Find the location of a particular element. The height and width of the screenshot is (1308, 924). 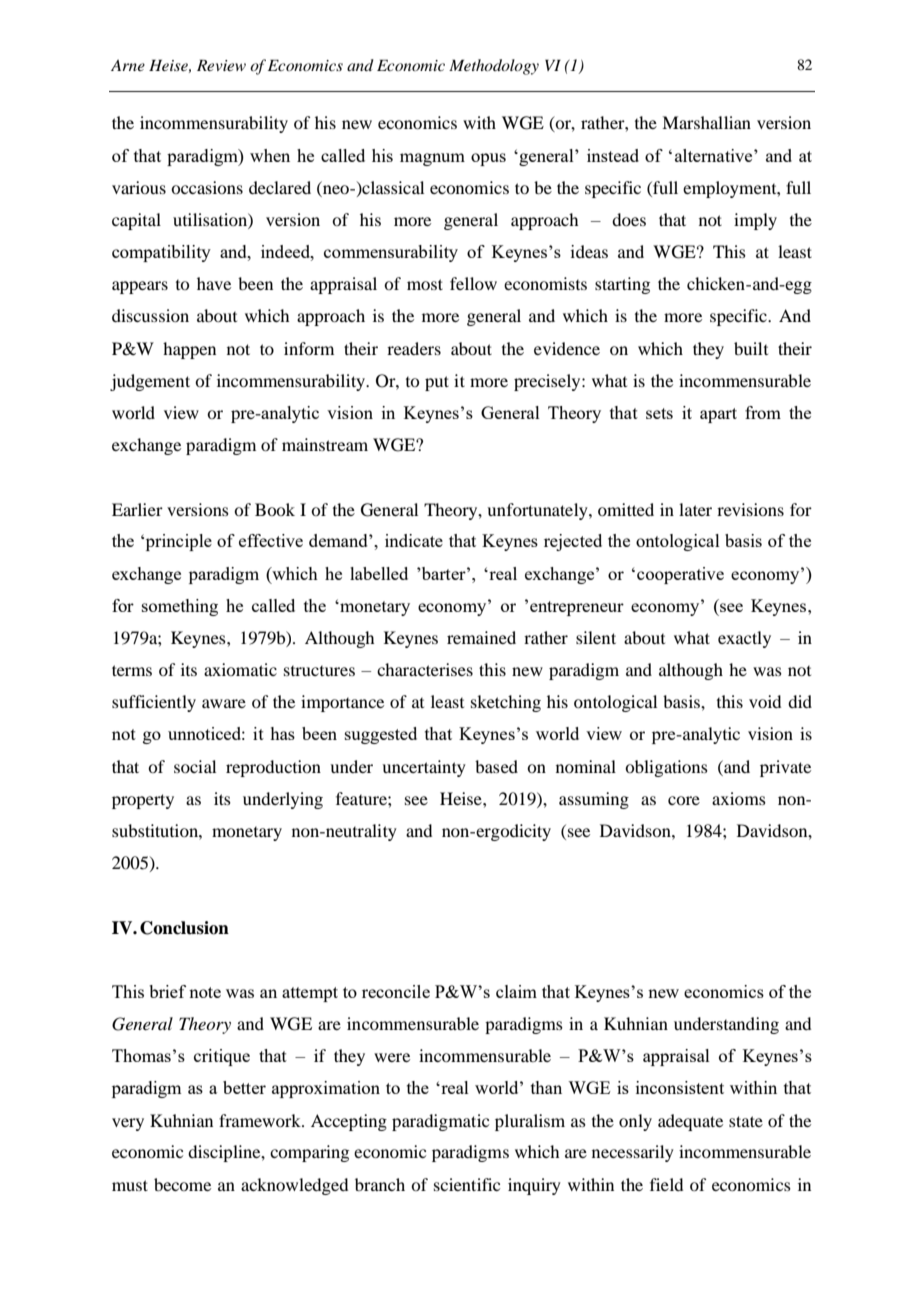

remained is located at coordinates (481, 637).
